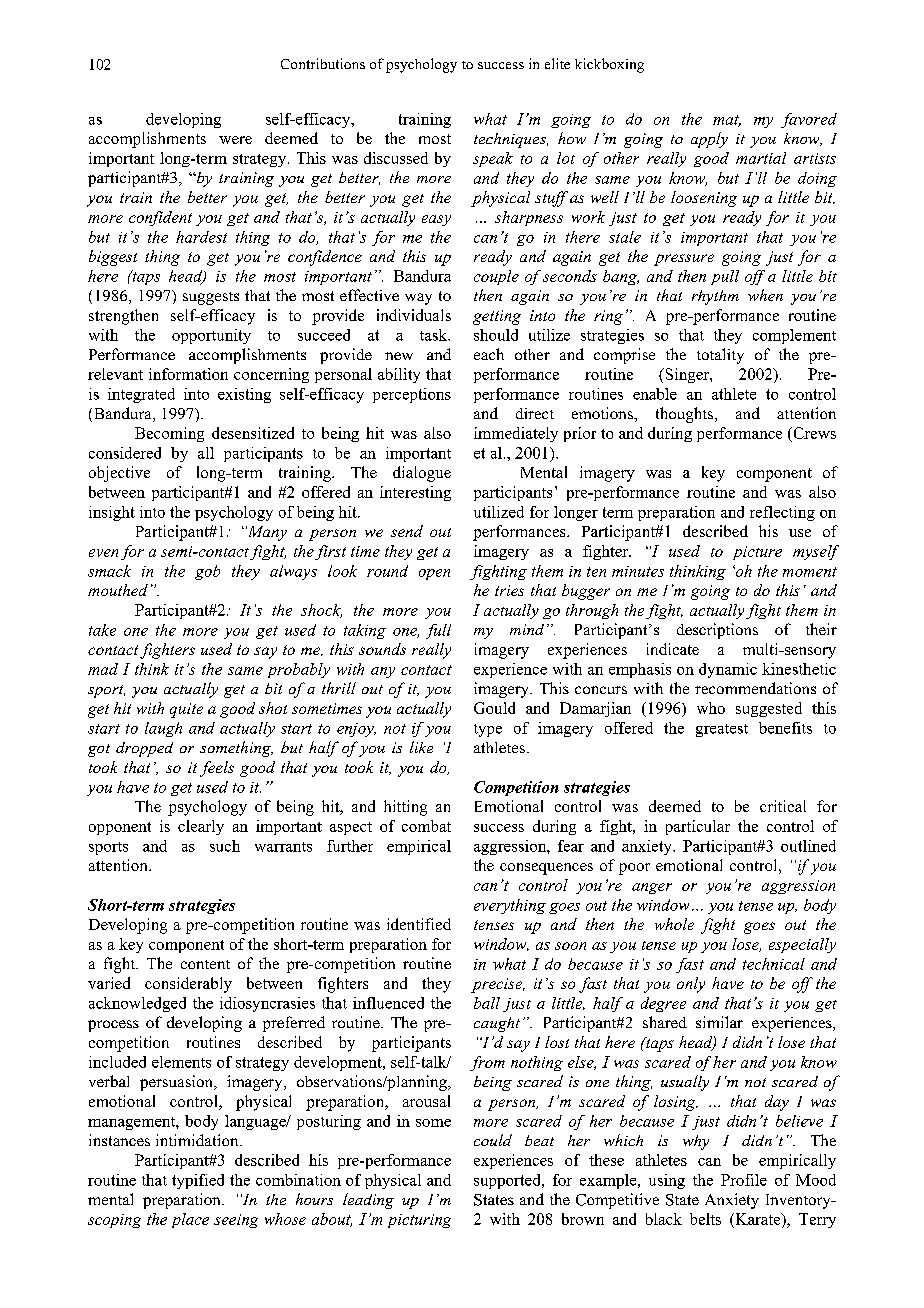  I want to click on identified, so click(419, 924).
